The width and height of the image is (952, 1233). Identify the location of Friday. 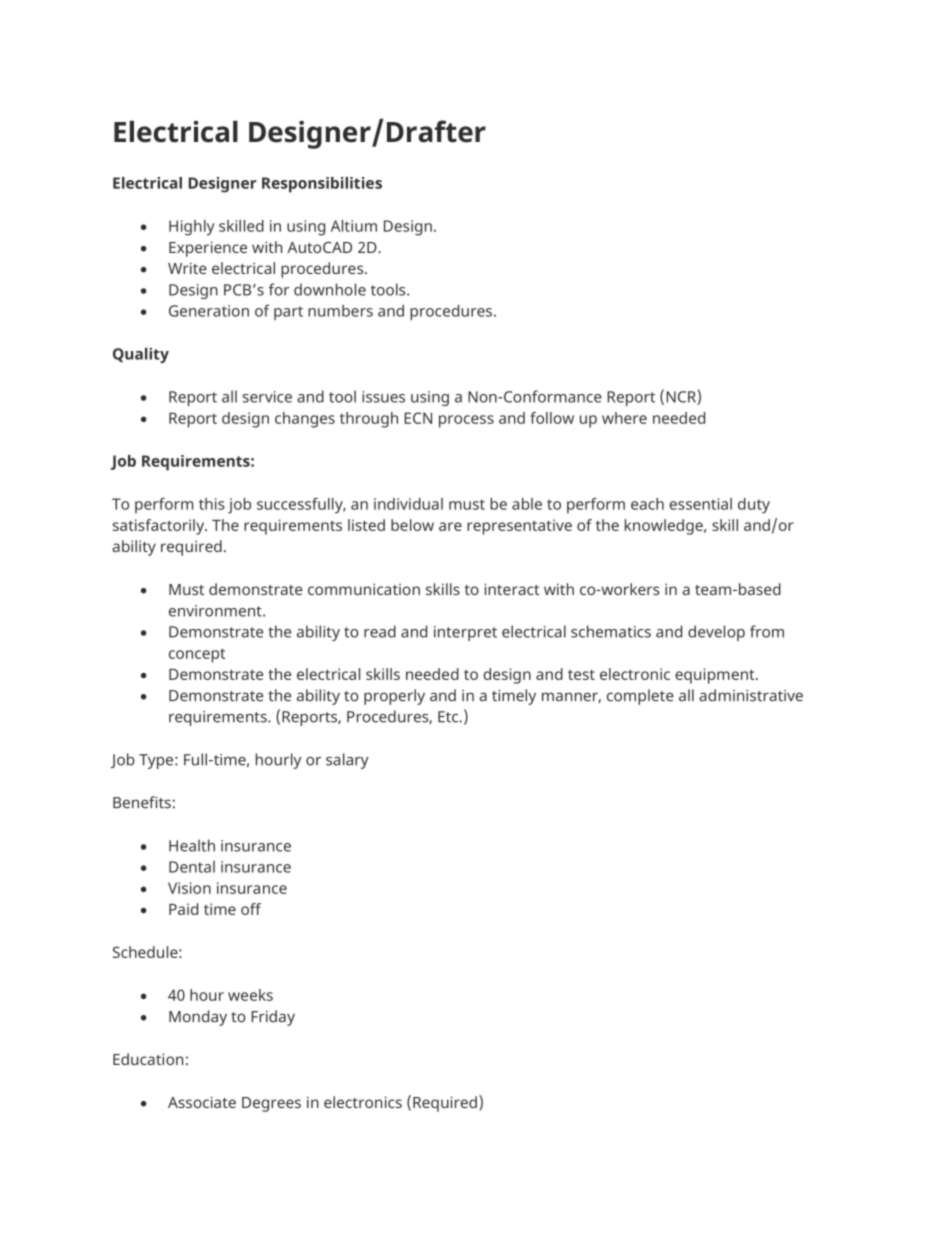
(273, 1018).
